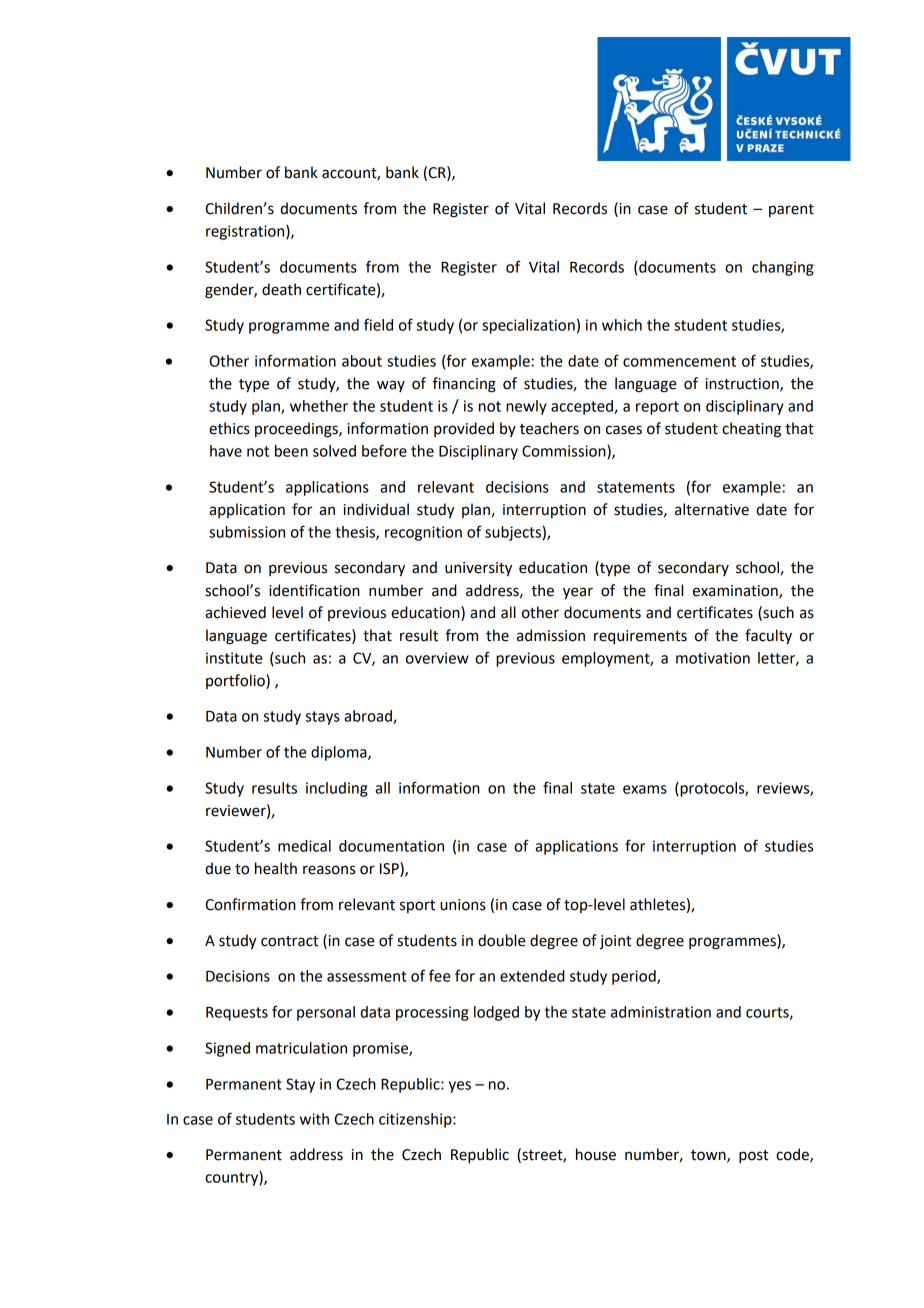 Image resolution: width=924 pixels, height=1308 pixels. What do you see at coordinates (463, 905) in the screenshot?
I see `unions` at bounding box center [463, 905].
